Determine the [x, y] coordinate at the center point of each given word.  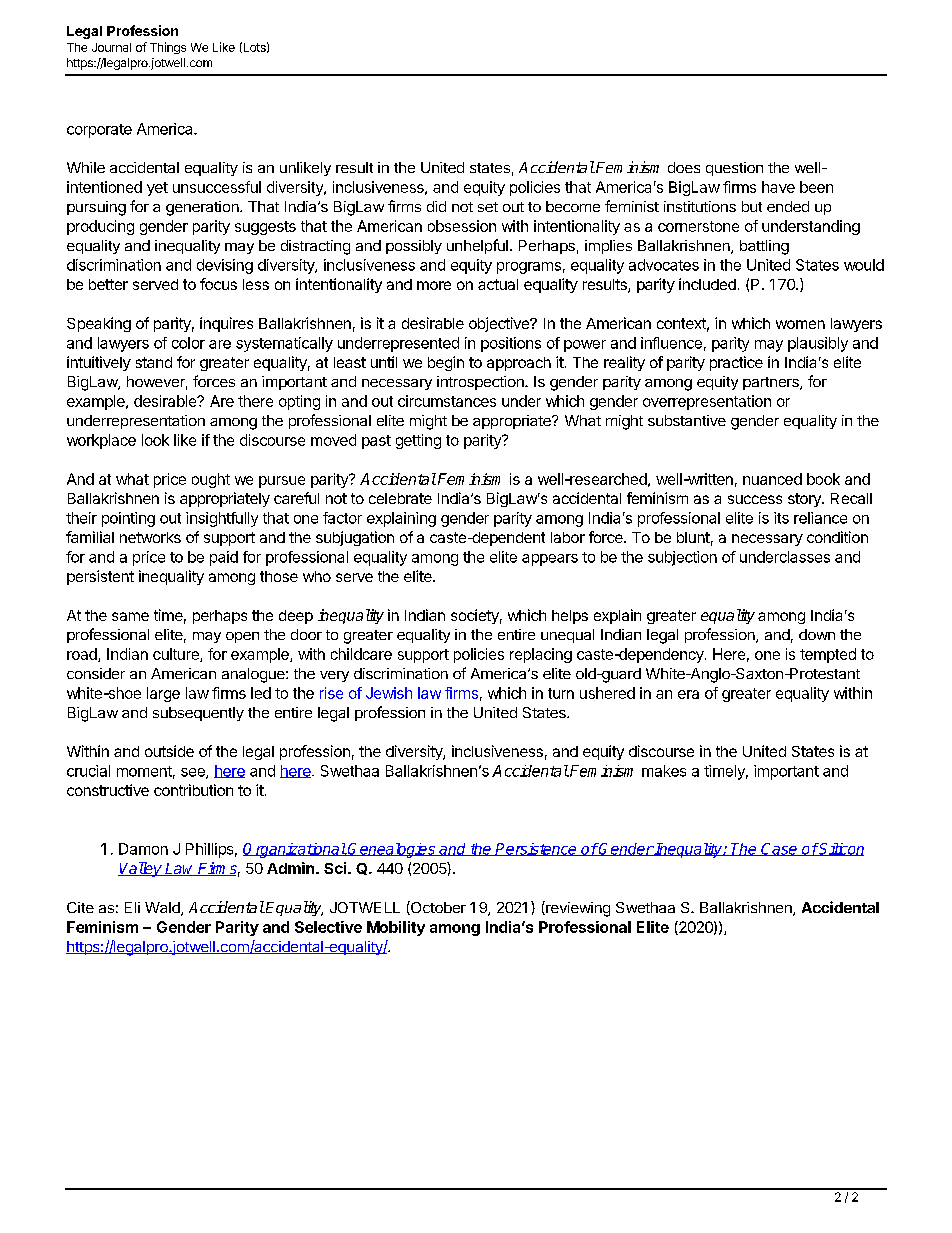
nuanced [772, 479]
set [488, 207]
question [734, 169]
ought [211, 480]
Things [168, 48]
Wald [163, 909]
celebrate [400, 498]
